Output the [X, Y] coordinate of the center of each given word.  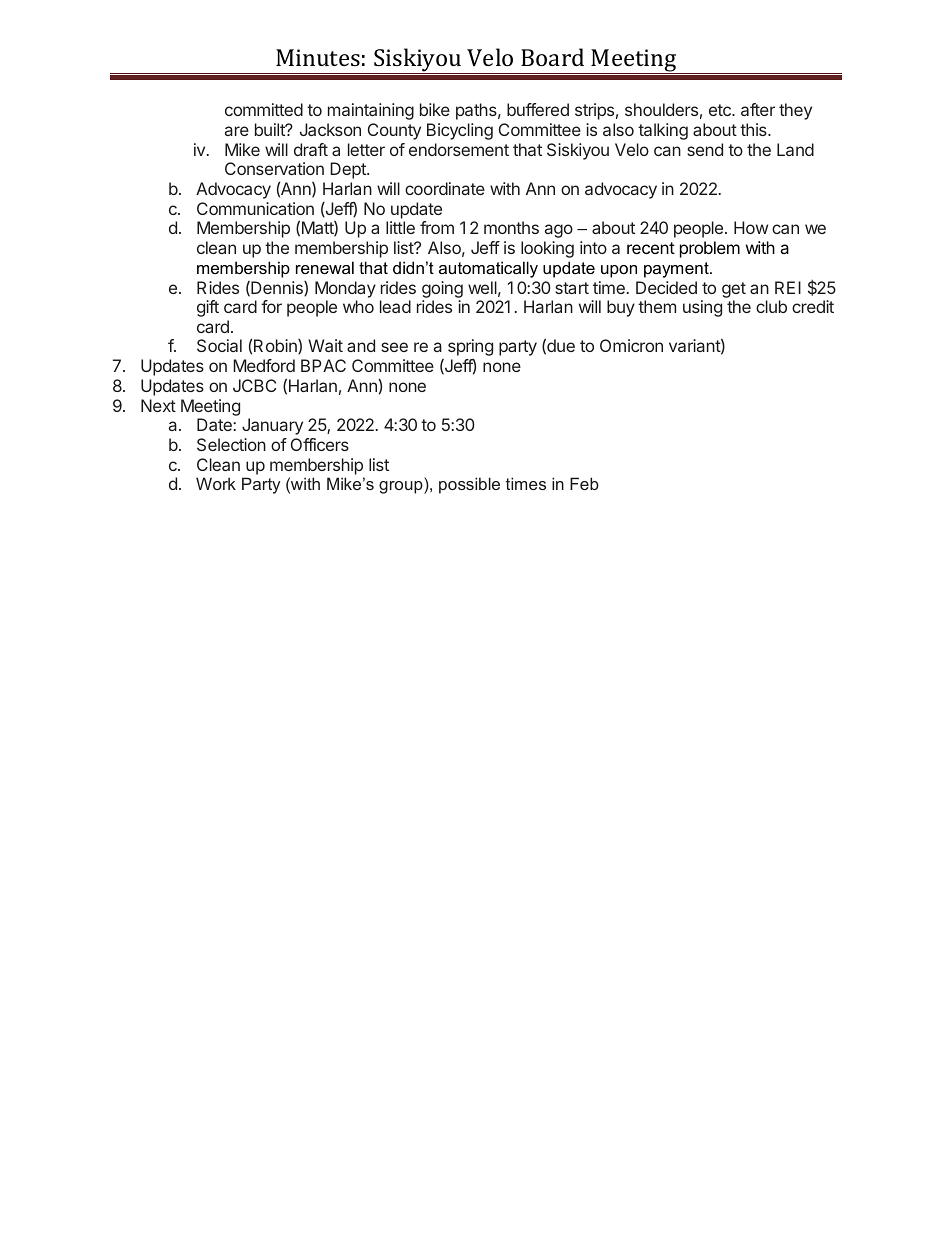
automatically [488, 269]
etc [721, 110]
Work [216, 483]
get [734, 290]
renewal [325, 267]
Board [552, 57]
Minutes [318, 57]
